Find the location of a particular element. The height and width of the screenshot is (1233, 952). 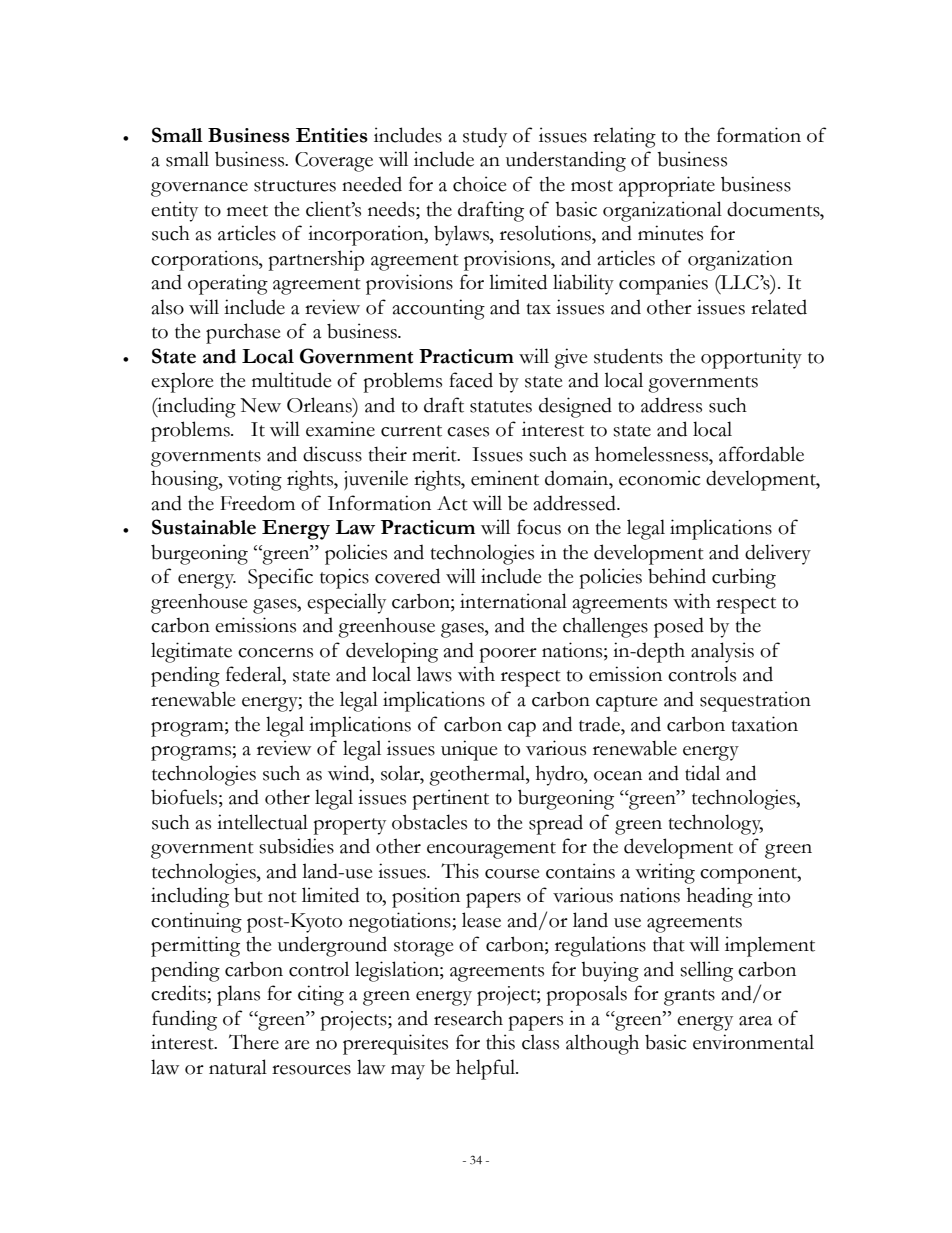

intellectual is located at coordinates (262, 822).
